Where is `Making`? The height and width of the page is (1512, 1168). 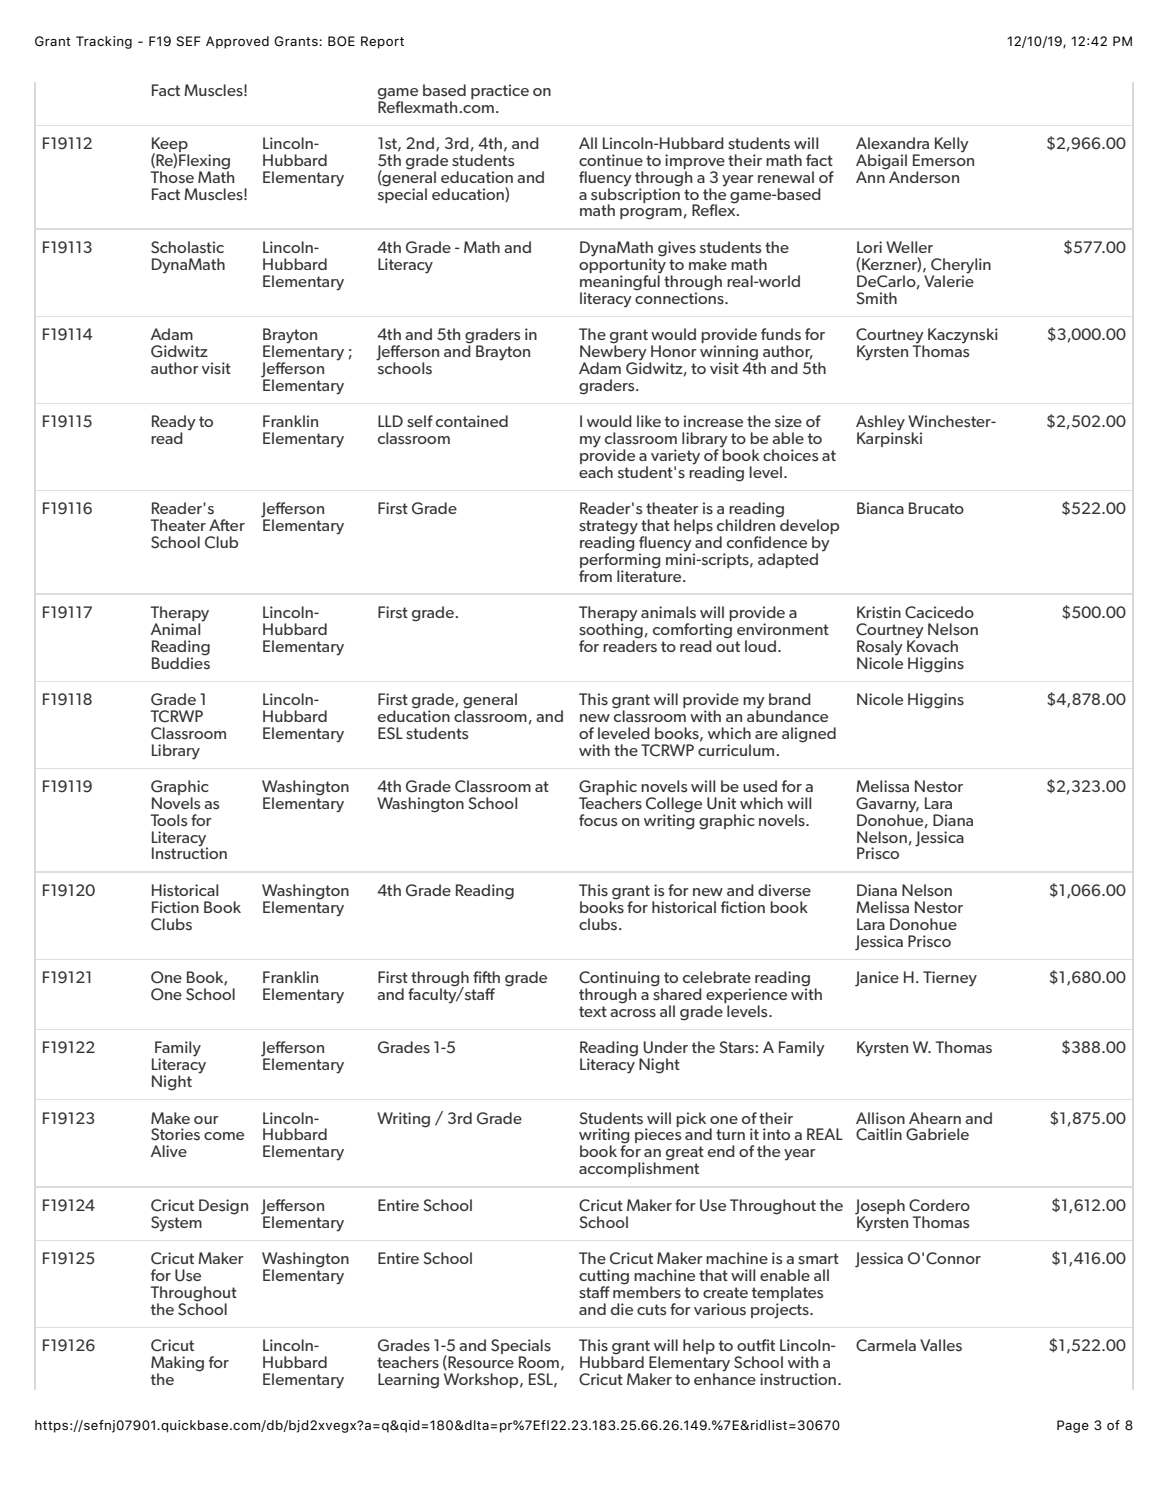
Making is located at coordinates (177, 1365).
